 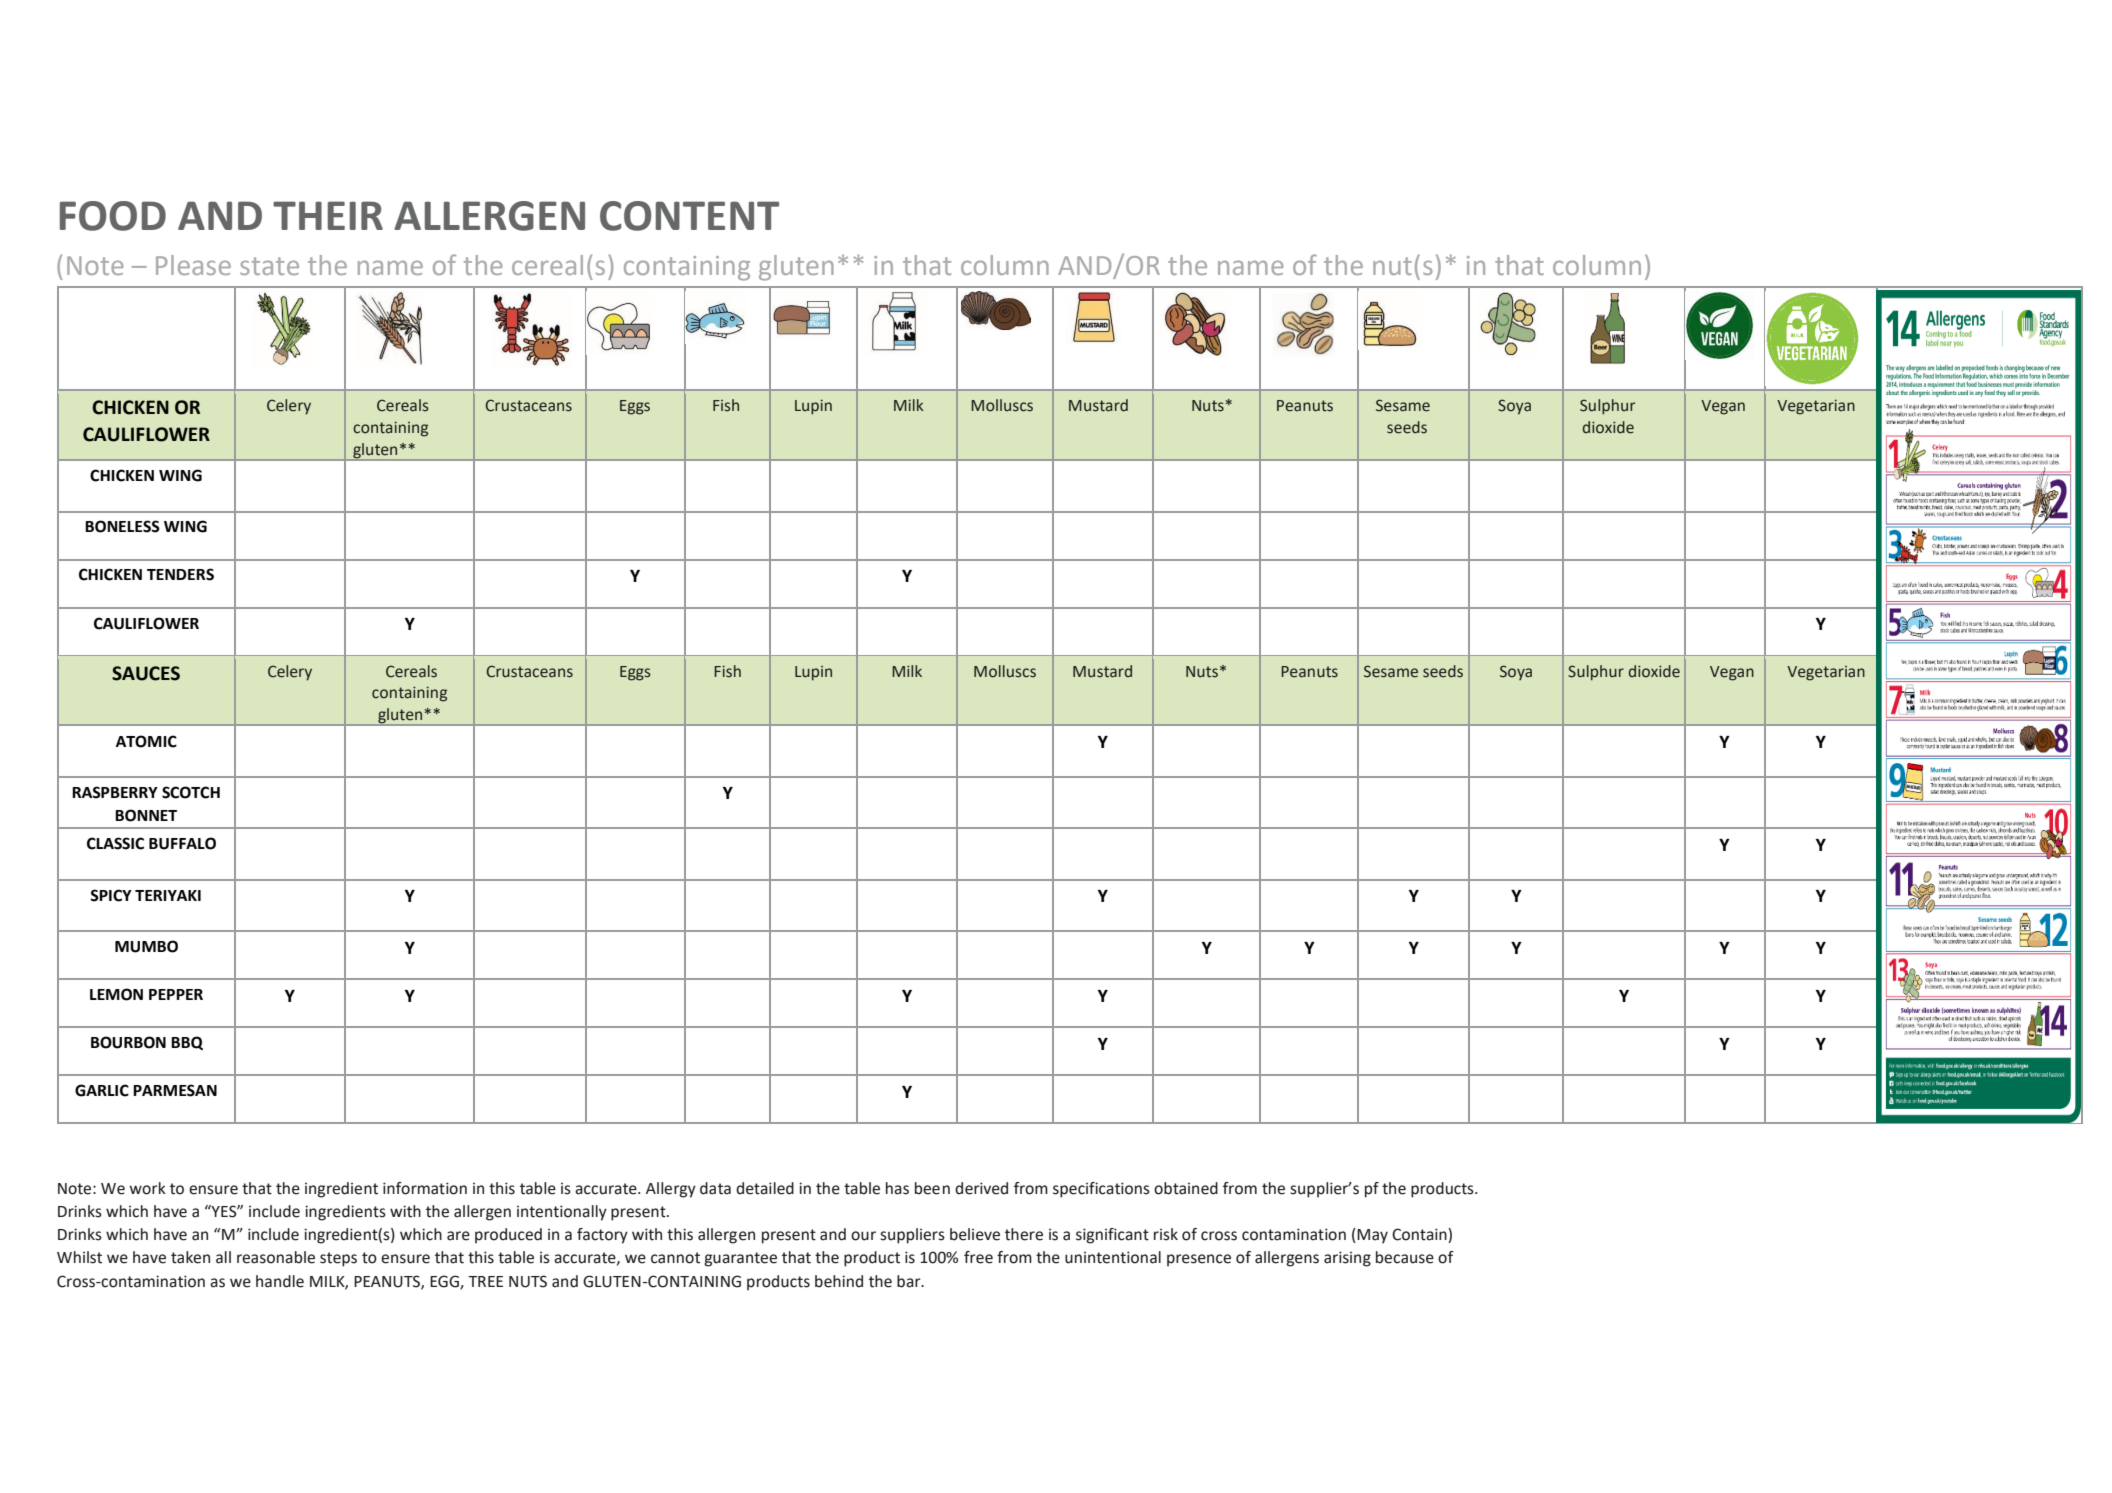 I want to click on presence, so click(x=1199, y=1260).
